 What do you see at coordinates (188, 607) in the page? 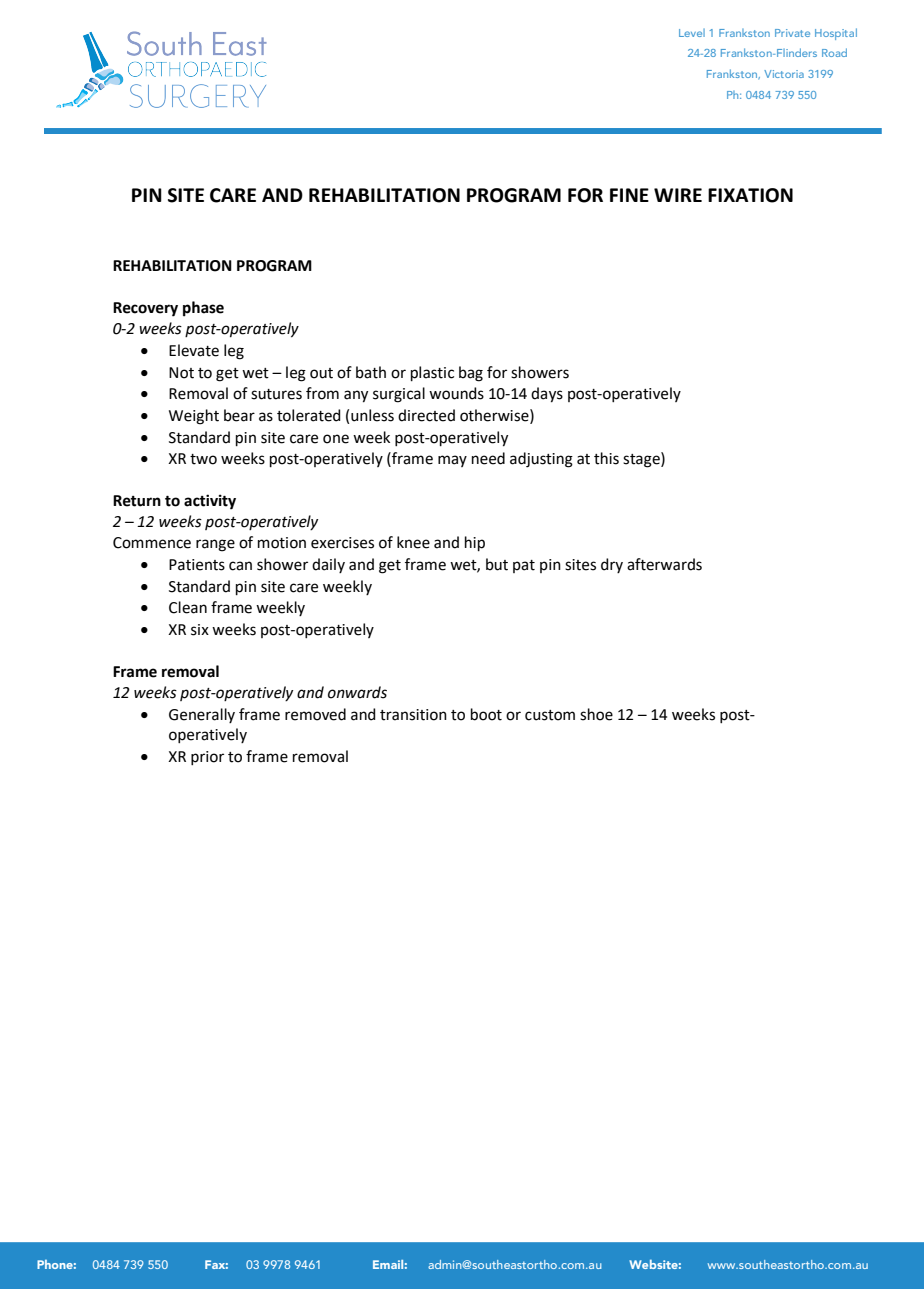
I see `Clean` at bounding box center [188, 607].
